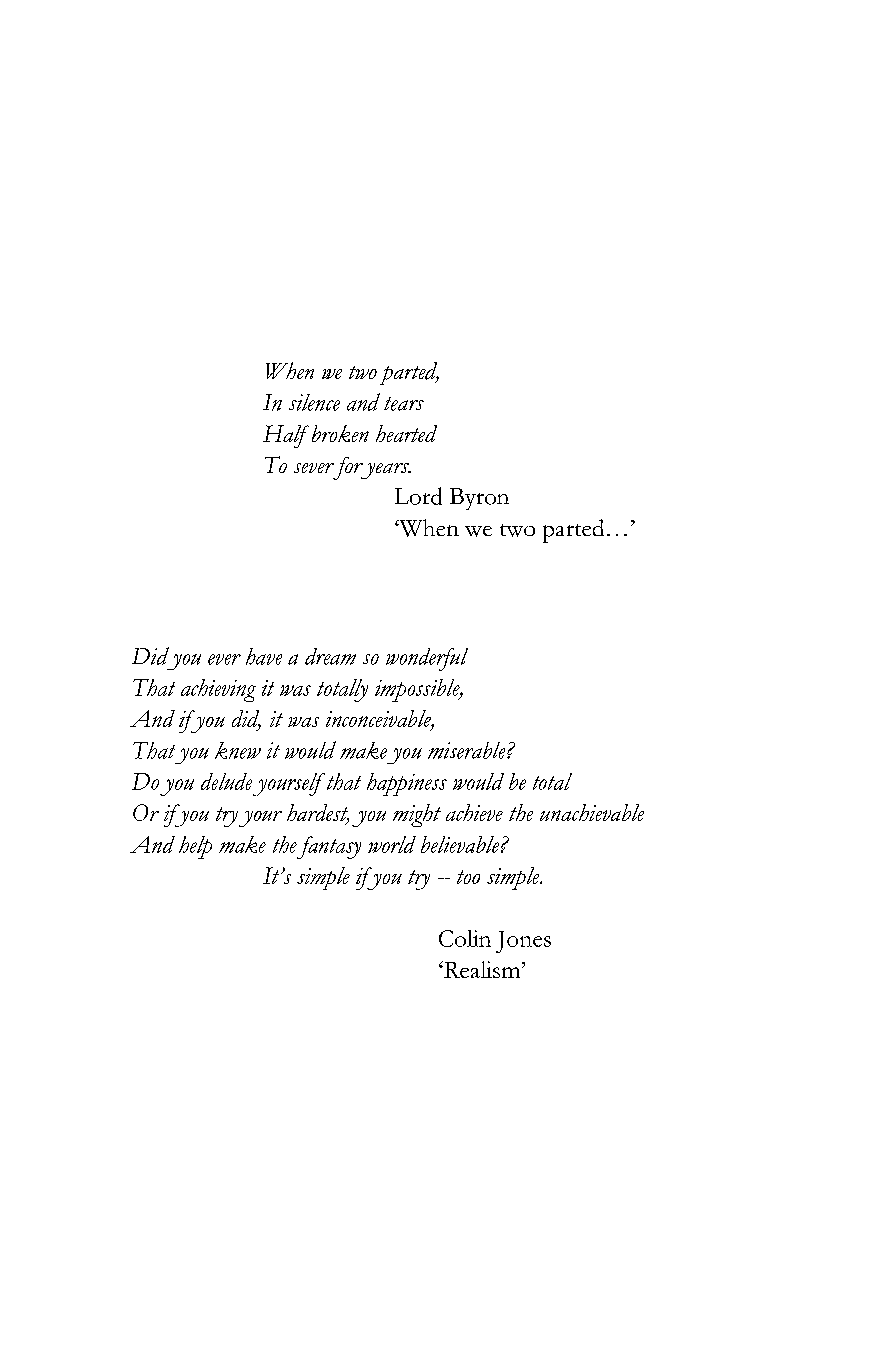  I want to click on miserable, so click(468, 750).
